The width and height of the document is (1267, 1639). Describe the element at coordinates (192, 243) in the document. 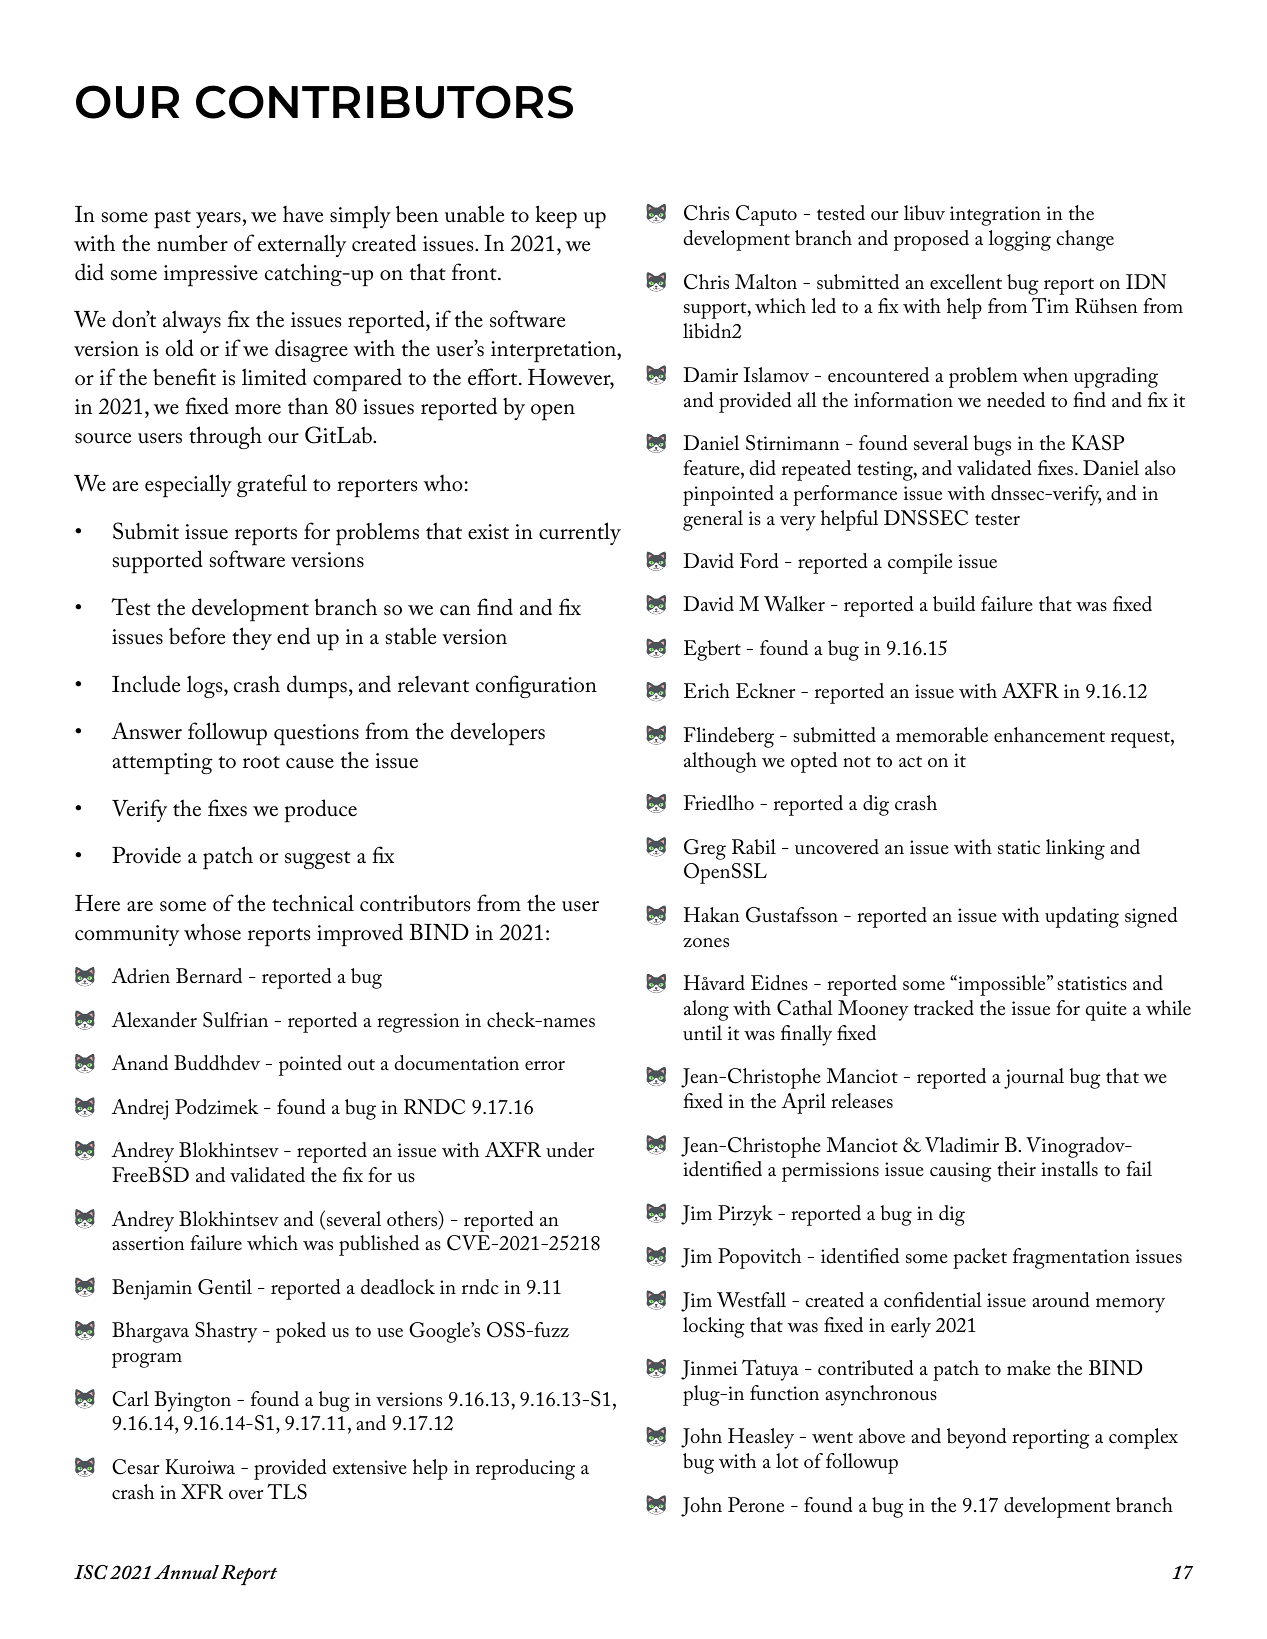

I see `number` at that location.
